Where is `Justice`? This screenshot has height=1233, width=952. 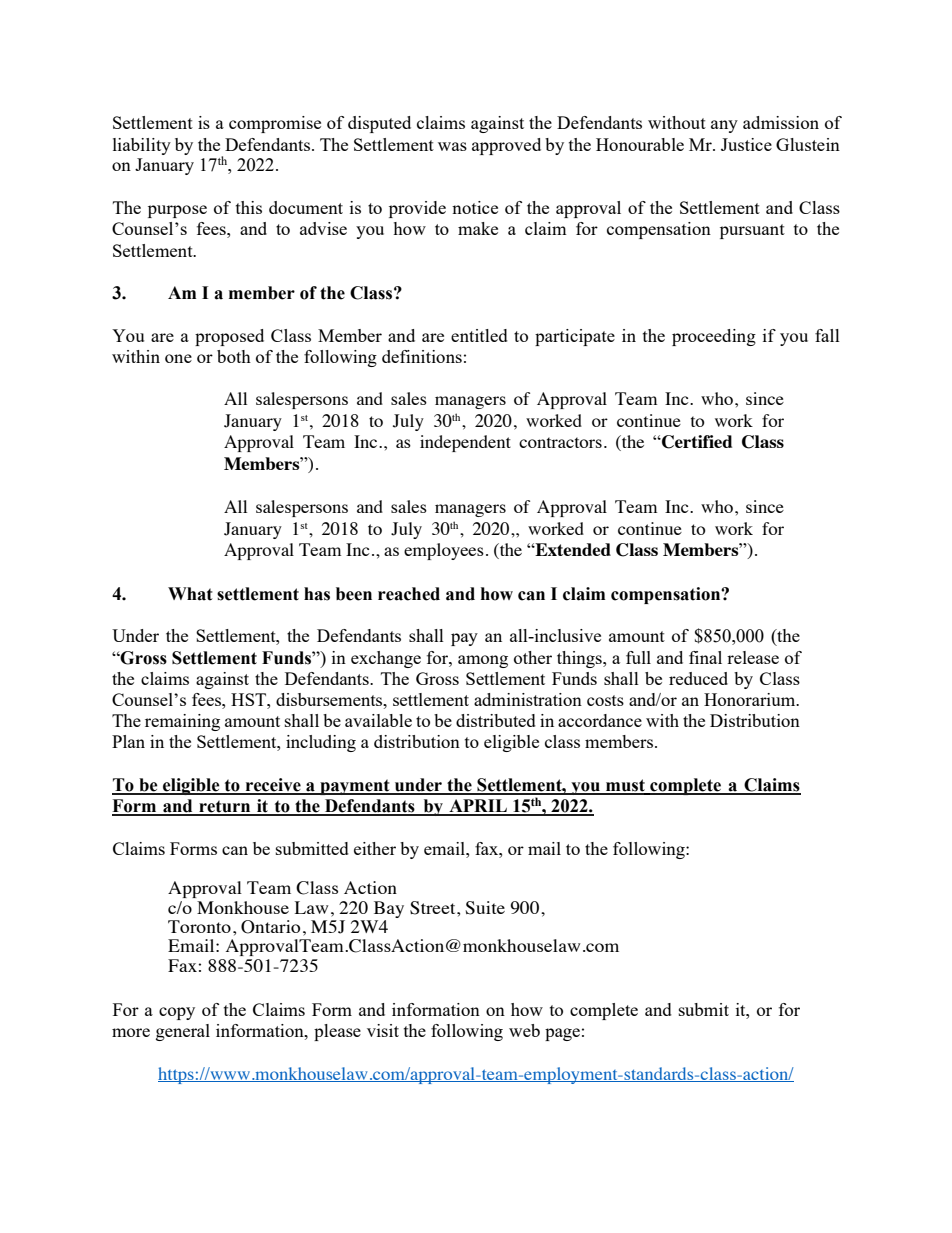 Justice is located at coordinates (746, 144).
